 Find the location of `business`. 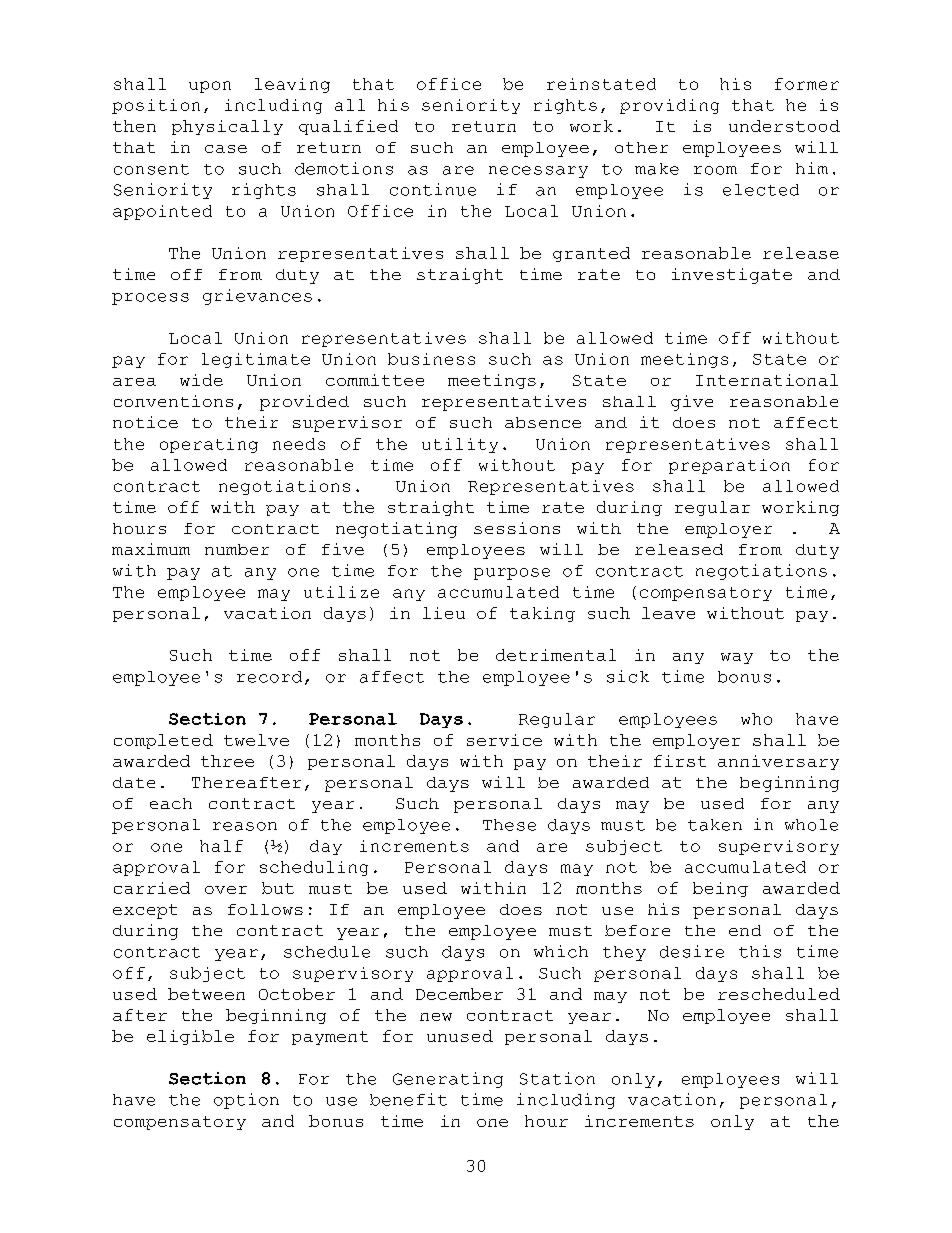

business is located at coordinates (431, 359).
